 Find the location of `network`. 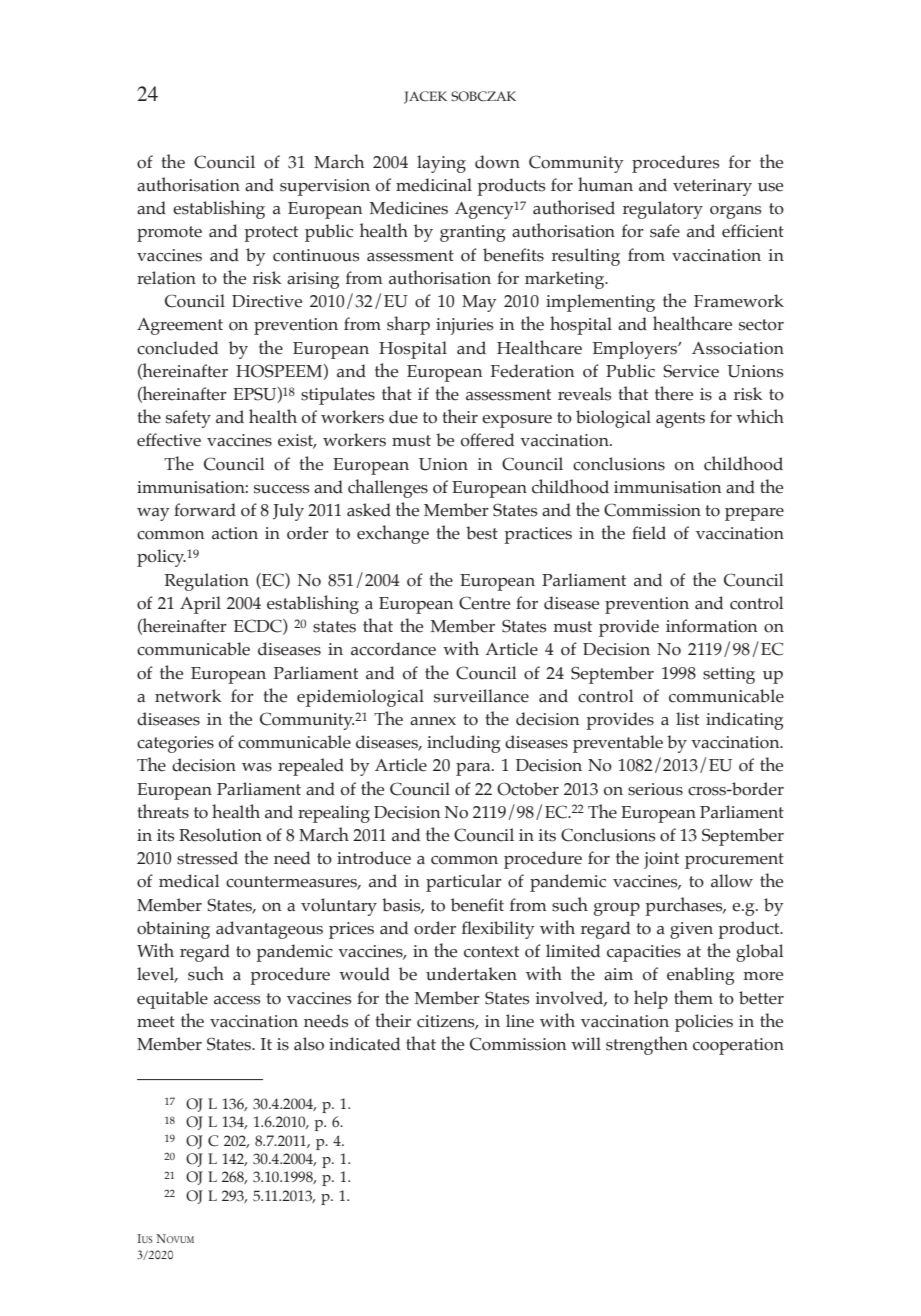

network is located at coordinates (188, 696).
